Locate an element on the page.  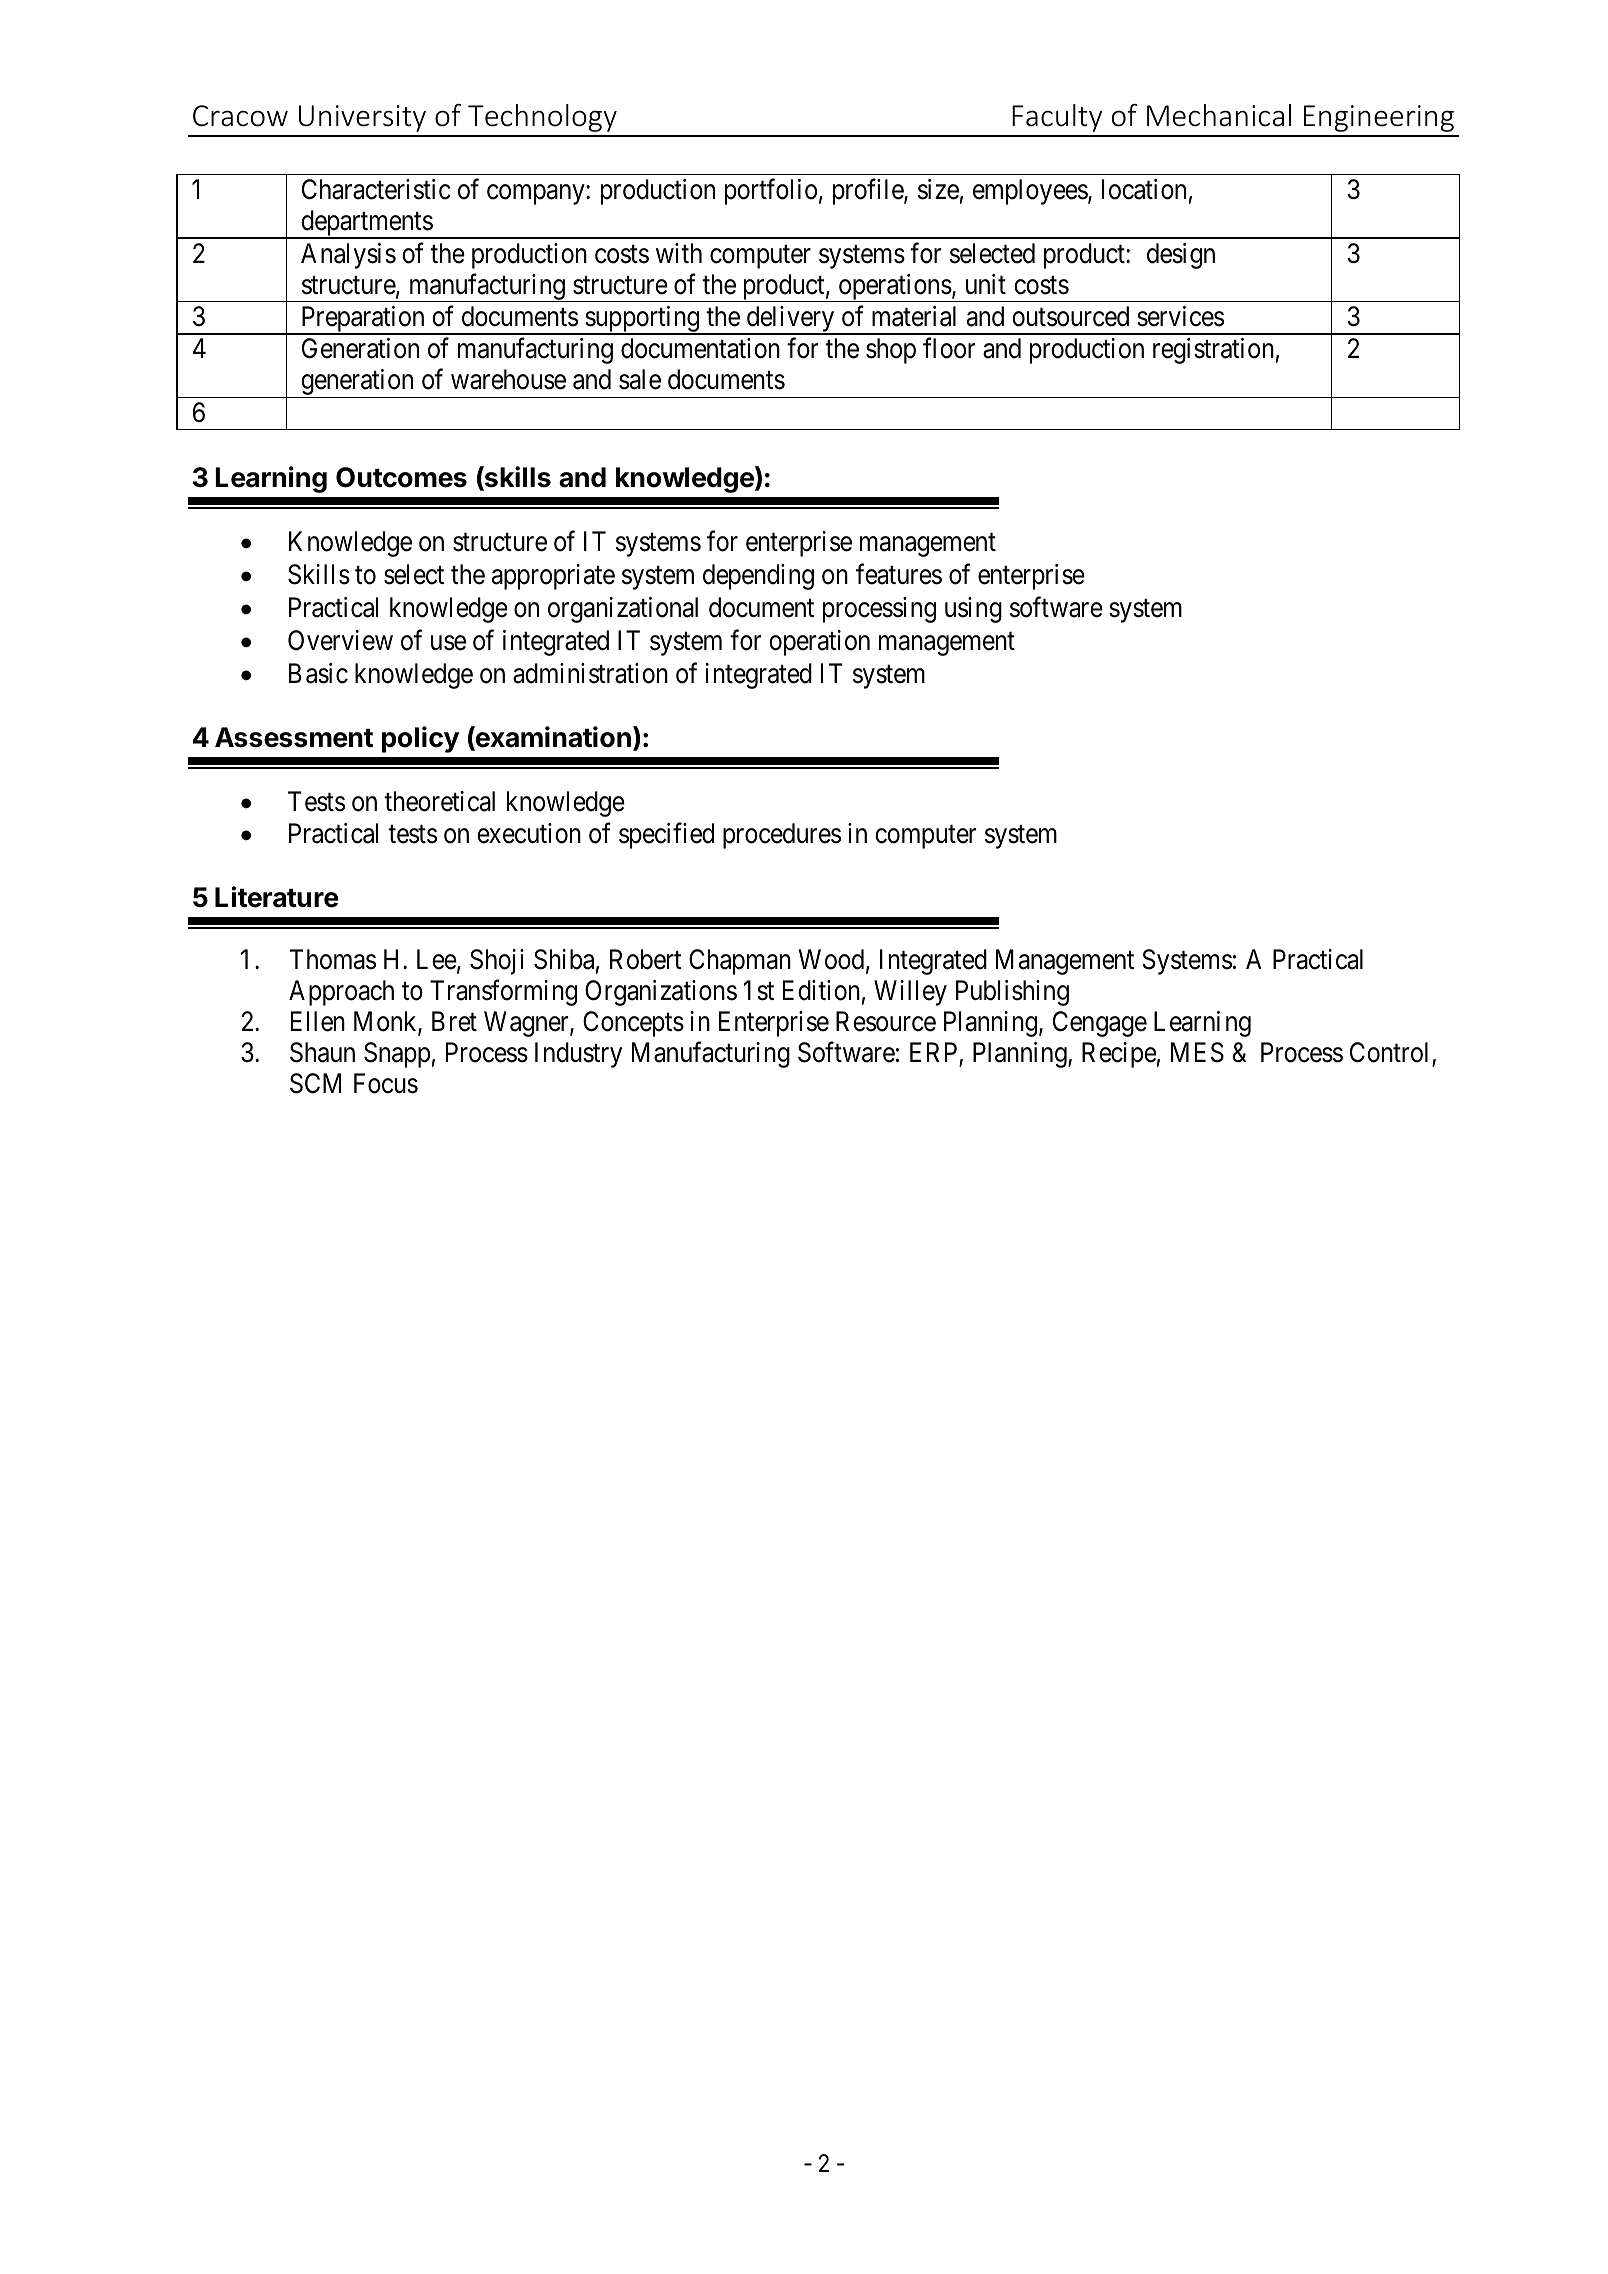
services is located at coordinates (1180, 316).
